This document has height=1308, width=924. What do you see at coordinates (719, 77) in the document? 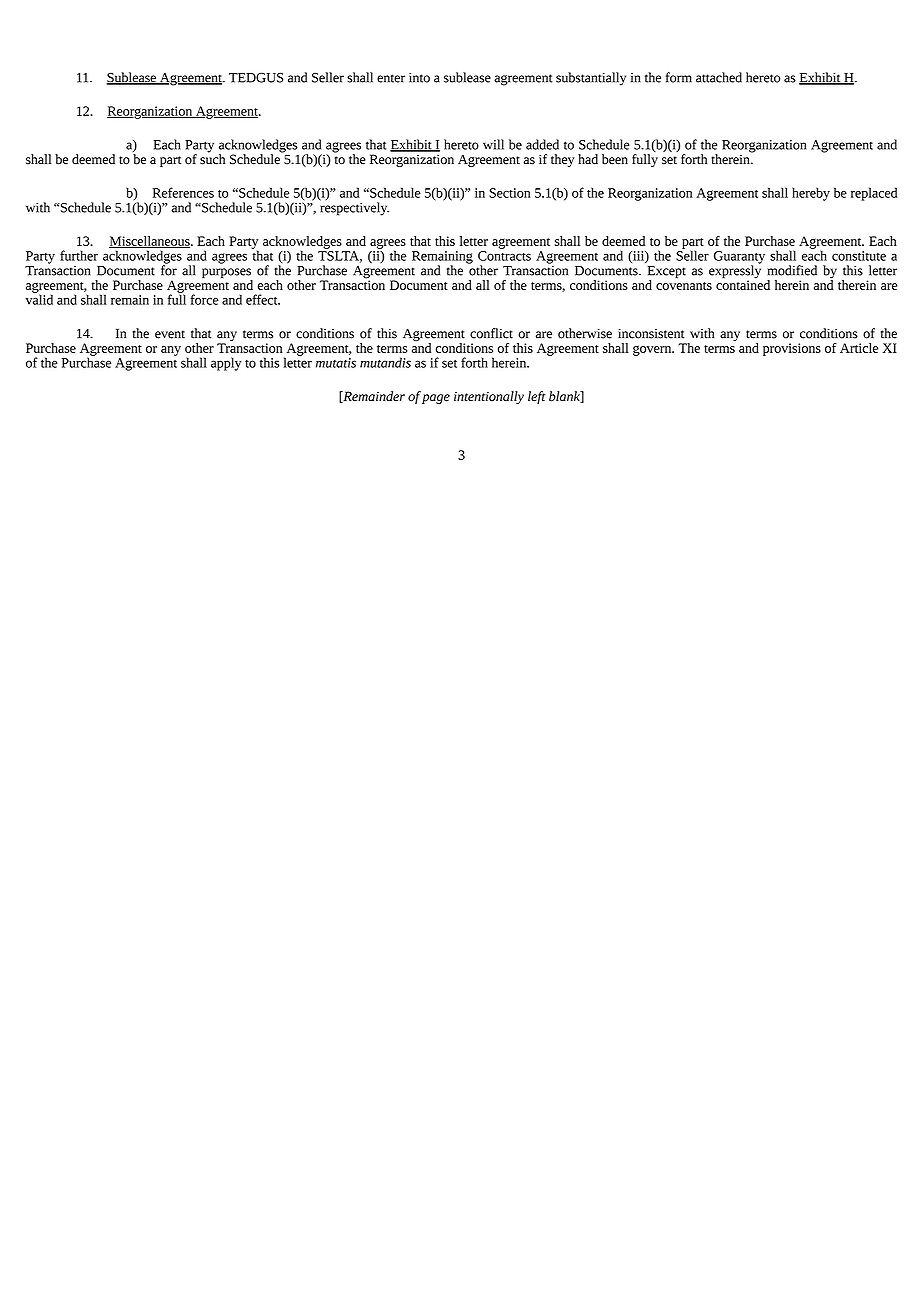
I see `attached` at bounding box center [719, 77].
